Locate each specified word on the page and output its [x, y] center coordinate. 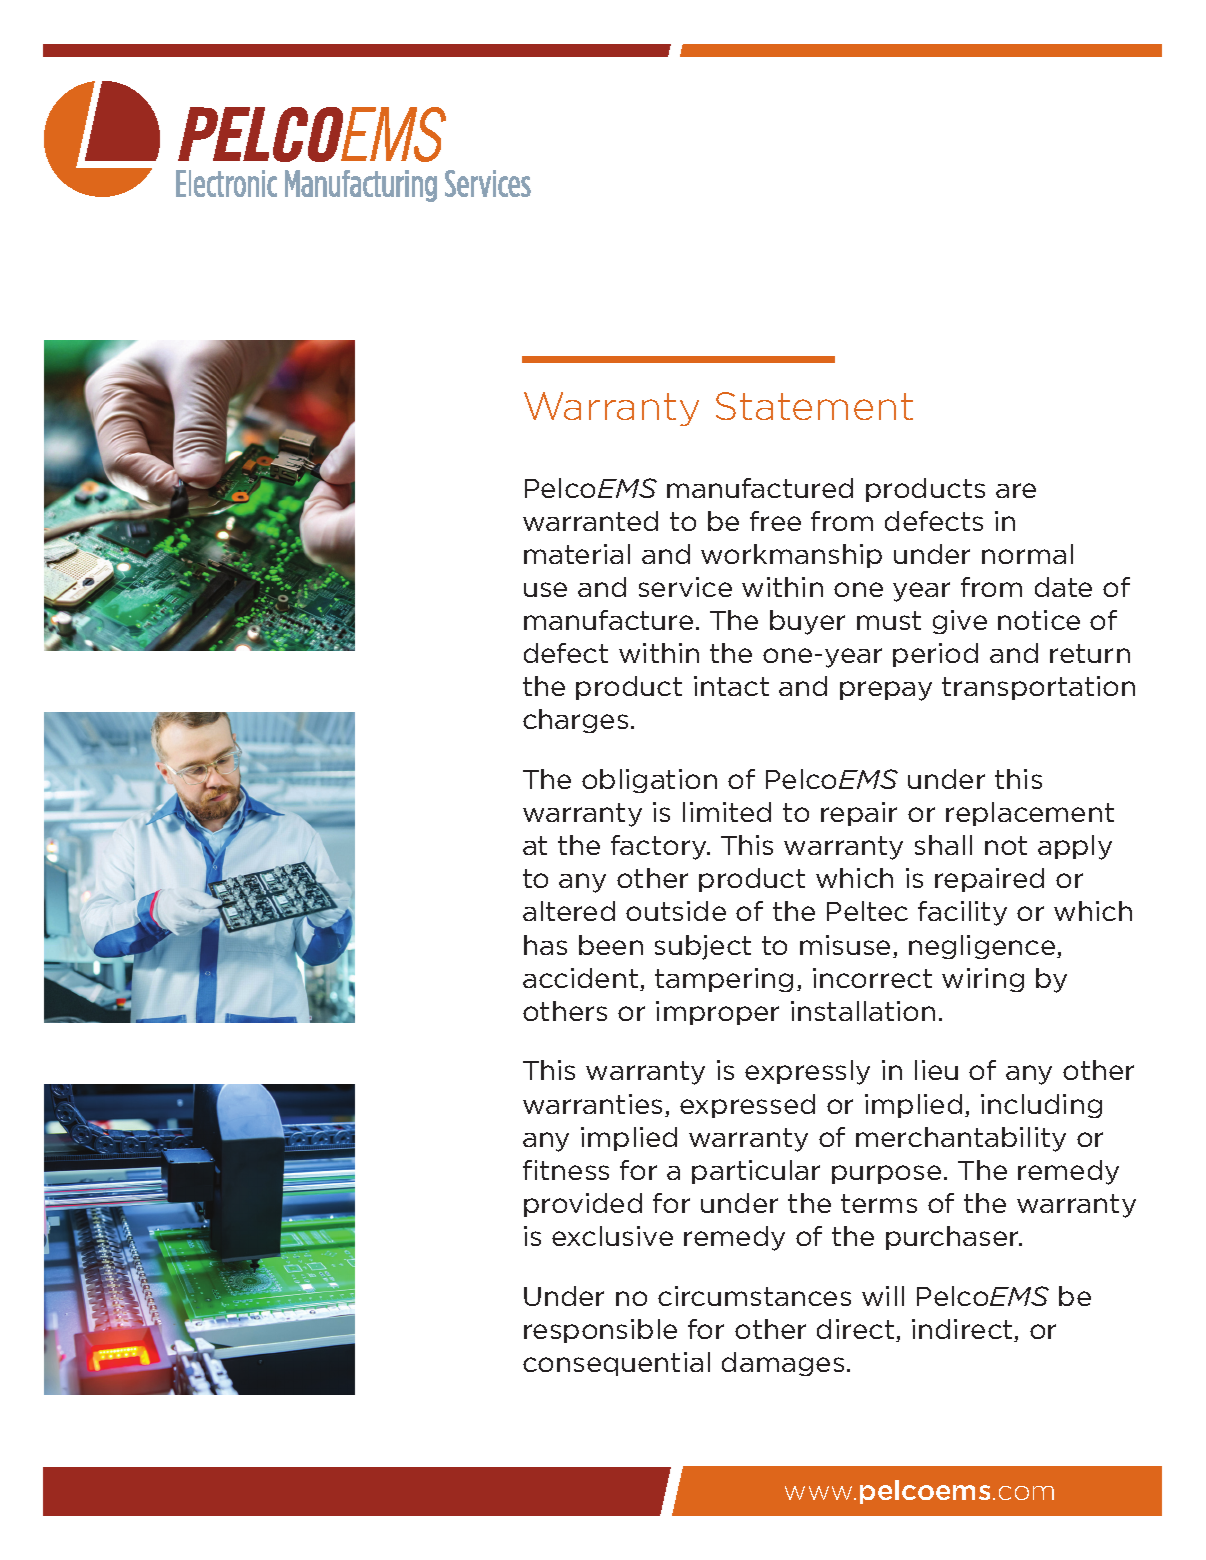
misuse [845, 945]
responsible [600, 1331]
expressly [807, 1072]
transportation [1038, 688]
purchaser [954, 1238]
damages [783, 1364]
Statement [814, 406]
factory [660, 847]
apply [1075, 847]
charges [575, 721]
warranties [592, 1104]
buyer [807, 622]
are [1016, 490]
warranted [590, 521]
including [1041, 1106]
